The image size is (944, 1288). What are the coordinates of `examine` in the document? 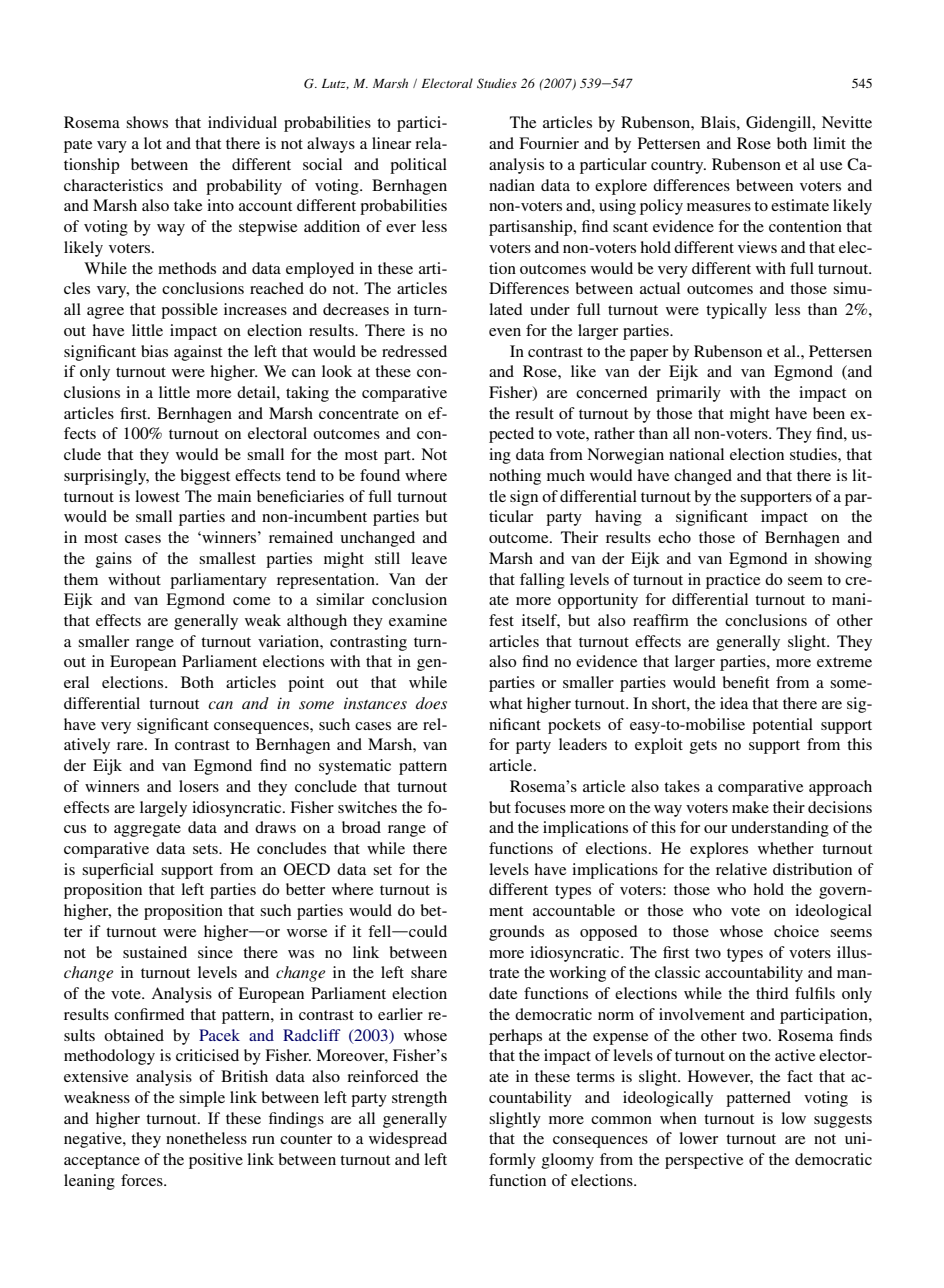 It's located at (418, 620).
